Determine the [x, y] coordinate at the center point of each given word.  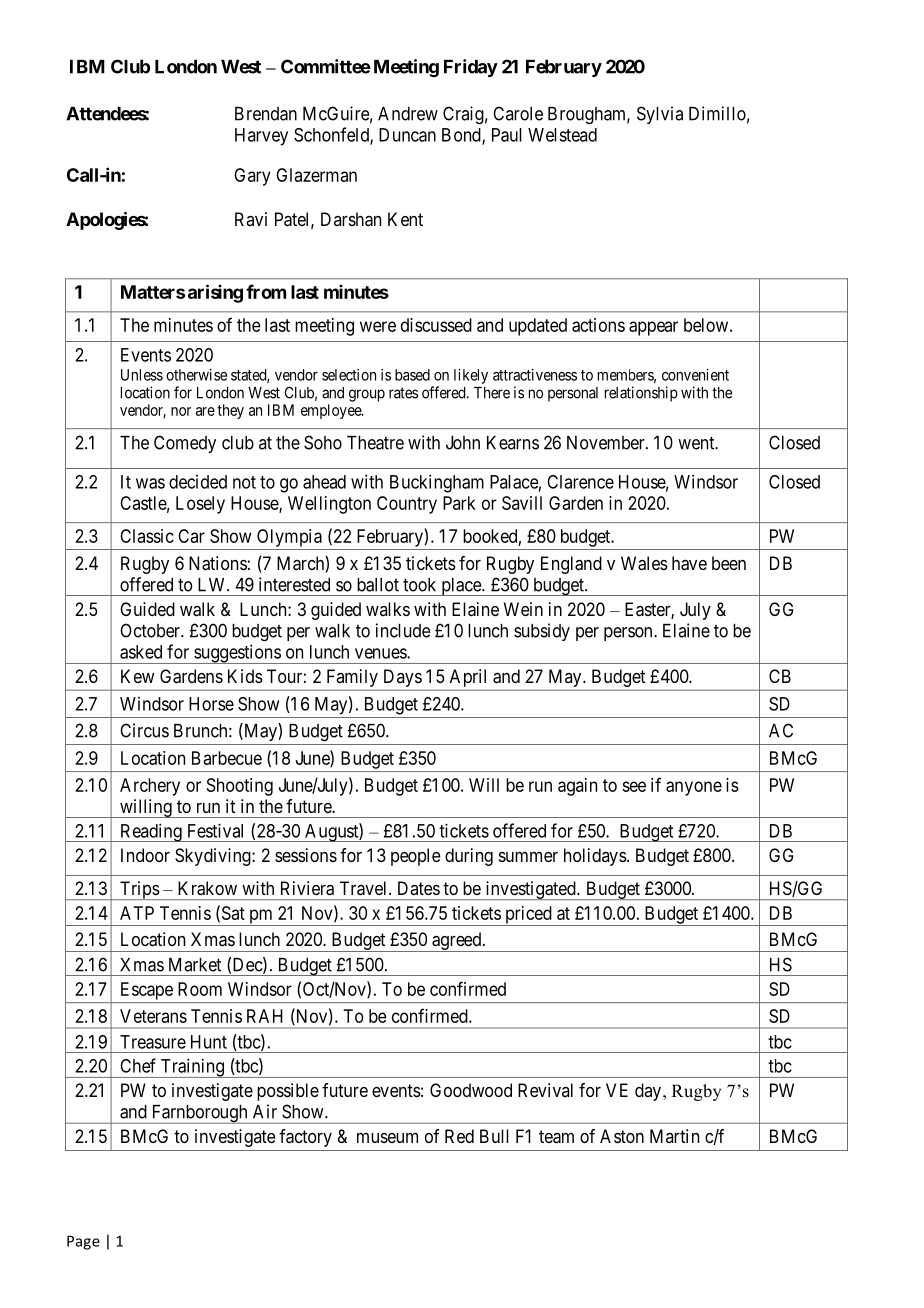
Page [83, 1242]
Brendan [266, 114]
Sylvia [660, 115]
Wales [644, 563]
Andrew [408, 114]
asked [141, 652]
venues [381, 653]
